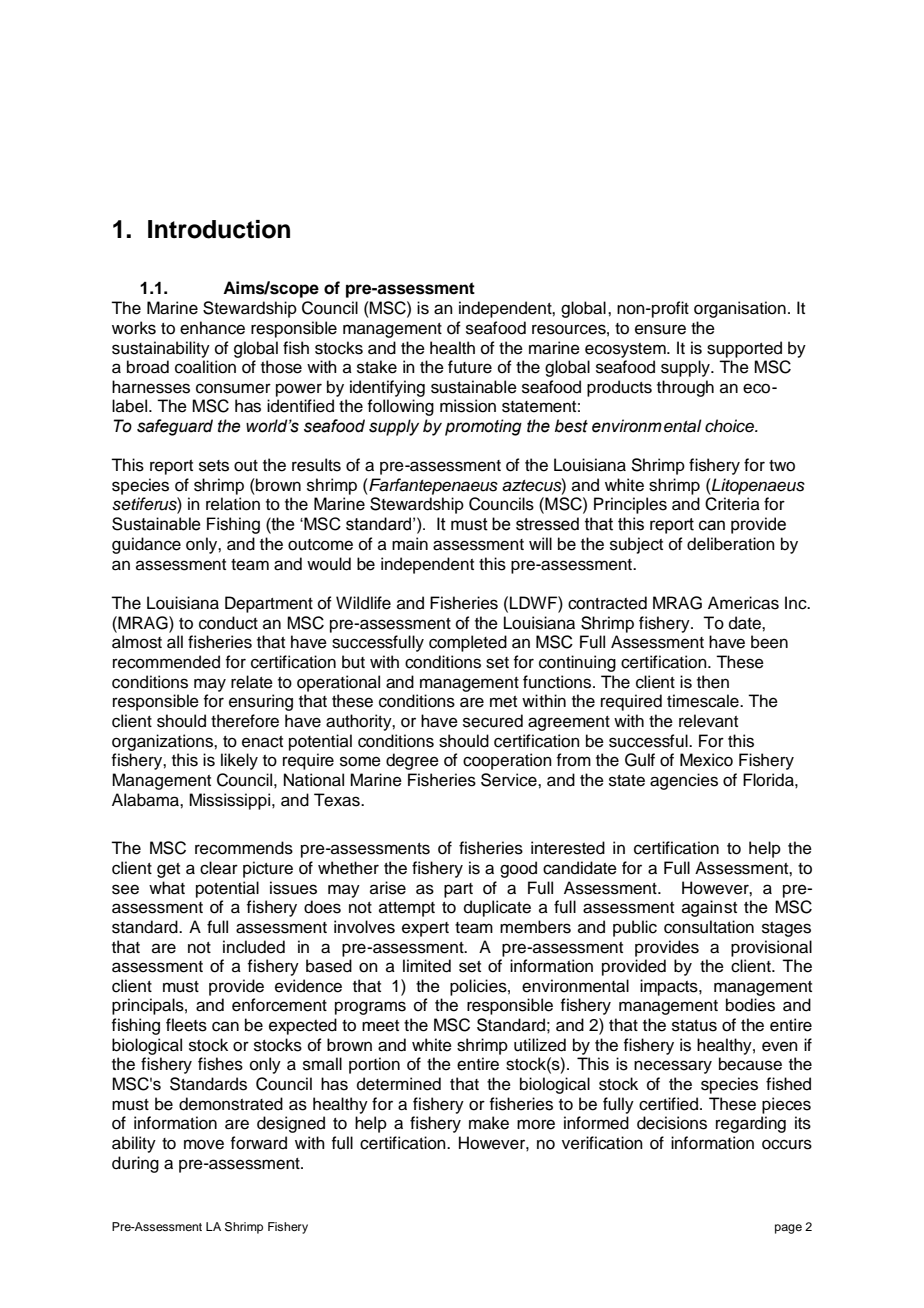  What do you see at coordinates (493, 721) in the page?
I see `secured` at bounding box center [493, 721].
